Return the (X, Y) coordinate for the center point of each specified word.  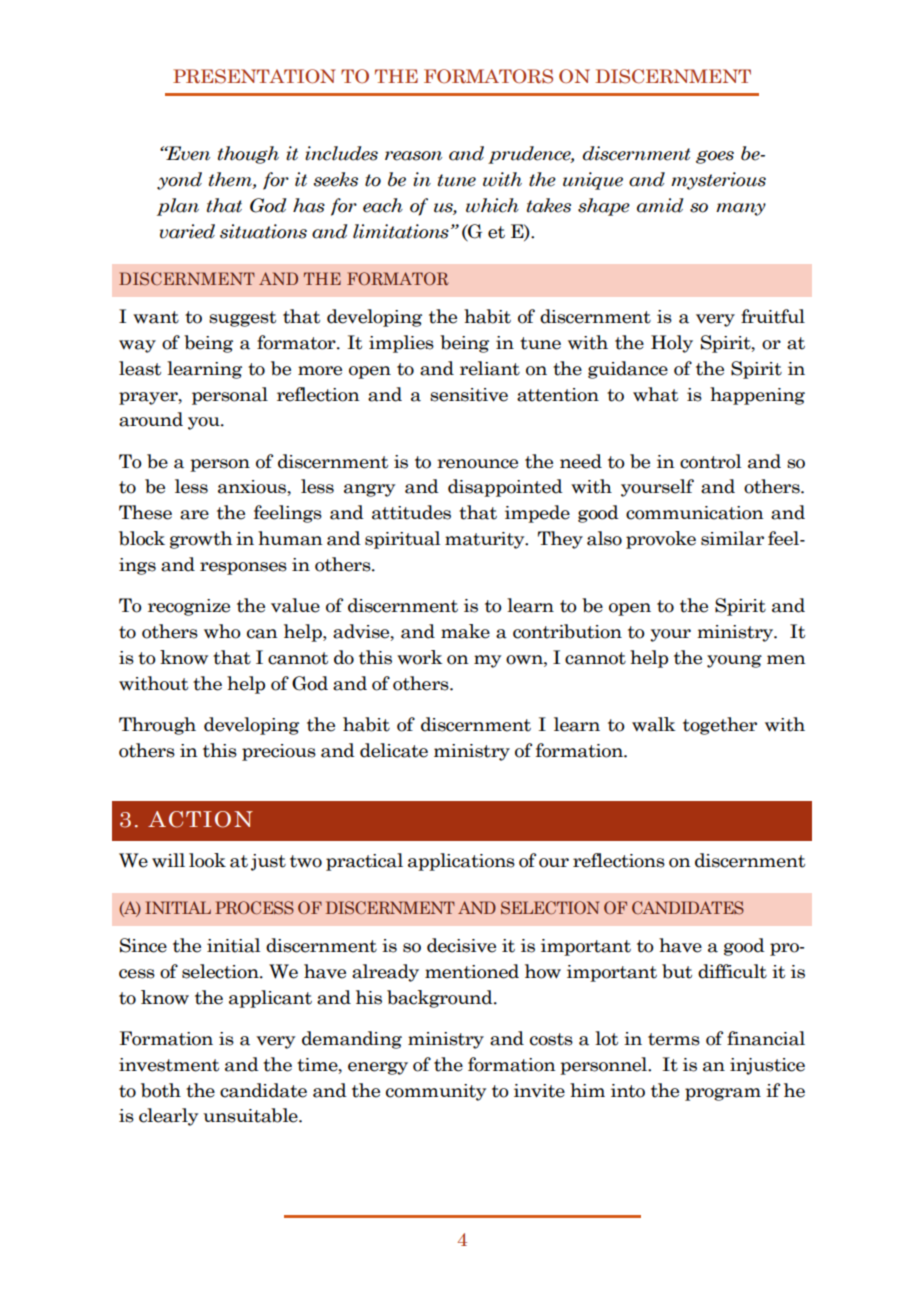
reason (413, 156)
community (436, 1092)
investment (169, 1065)
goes (715, 157)
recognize (189, 607)
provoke (661, 540)
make (465, 631)
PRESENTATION (254, 76)
